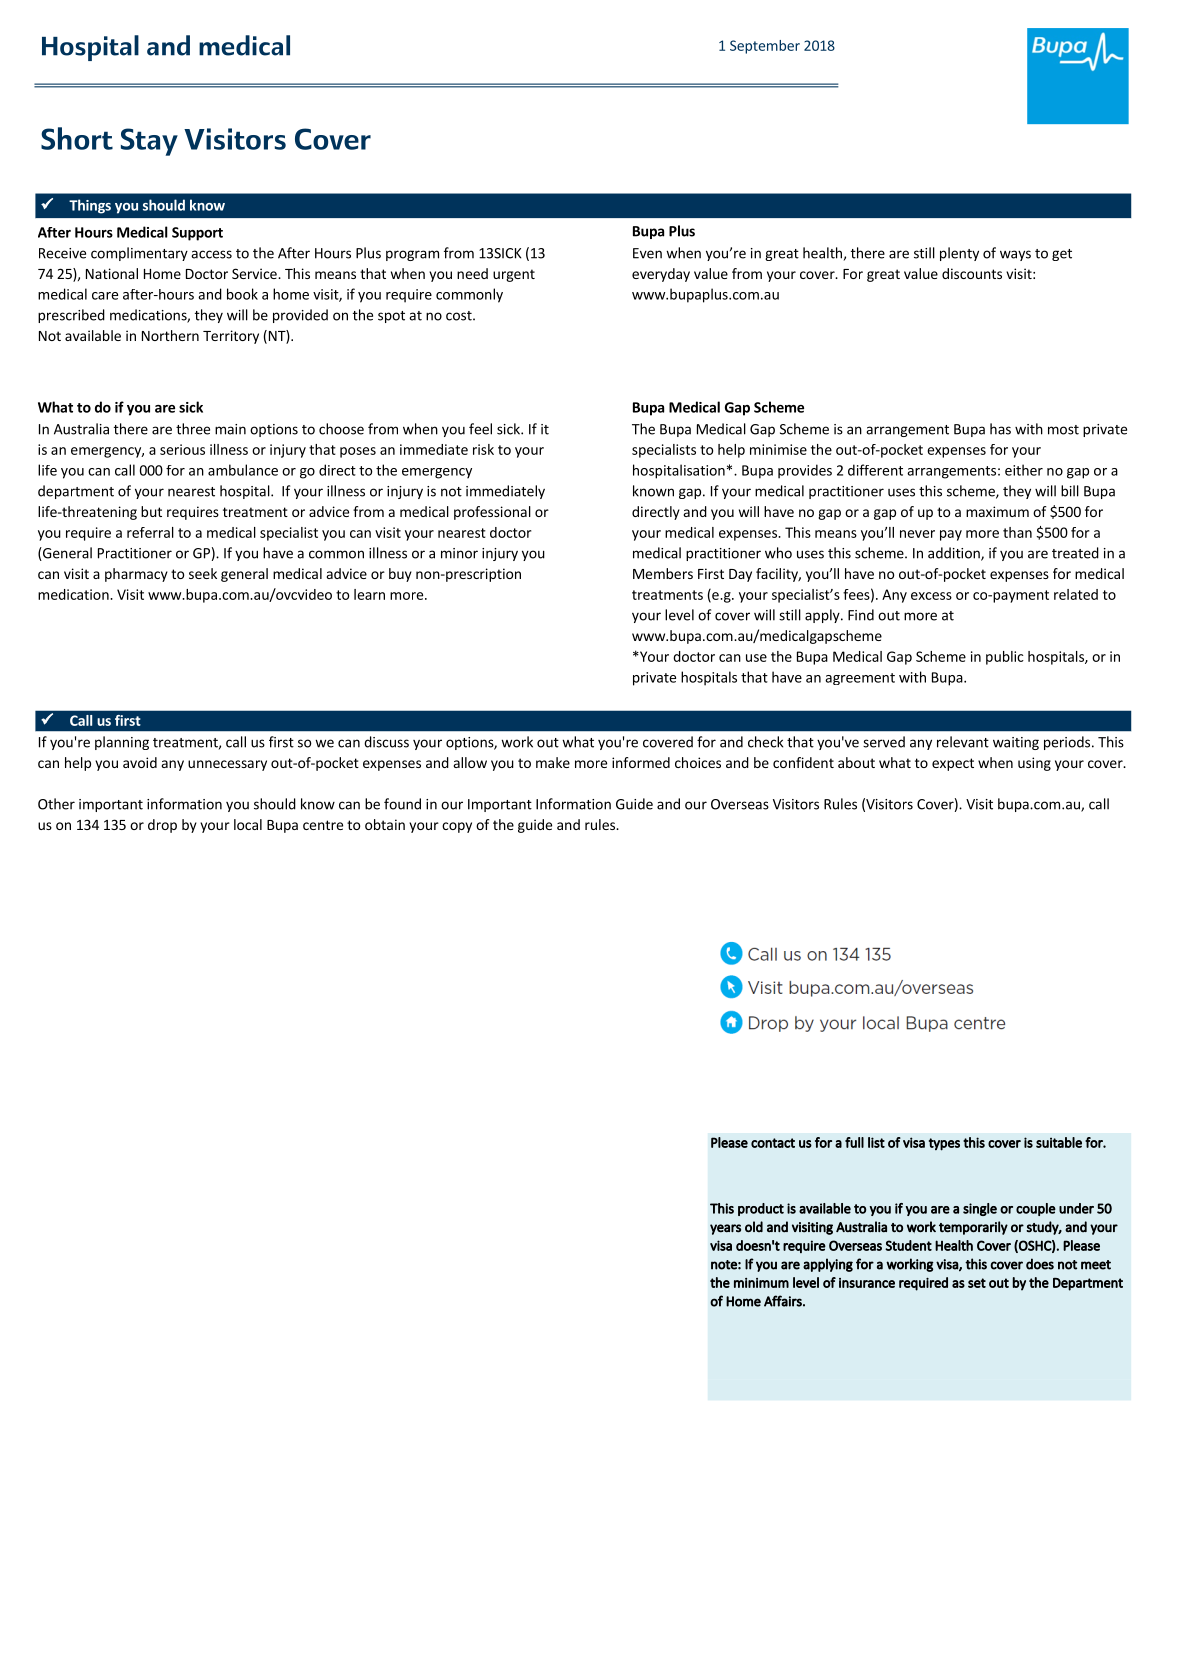  What do you see at coordinates (553, 762) in the screenshot?
I see `make` at bounding box center [553, 762].
